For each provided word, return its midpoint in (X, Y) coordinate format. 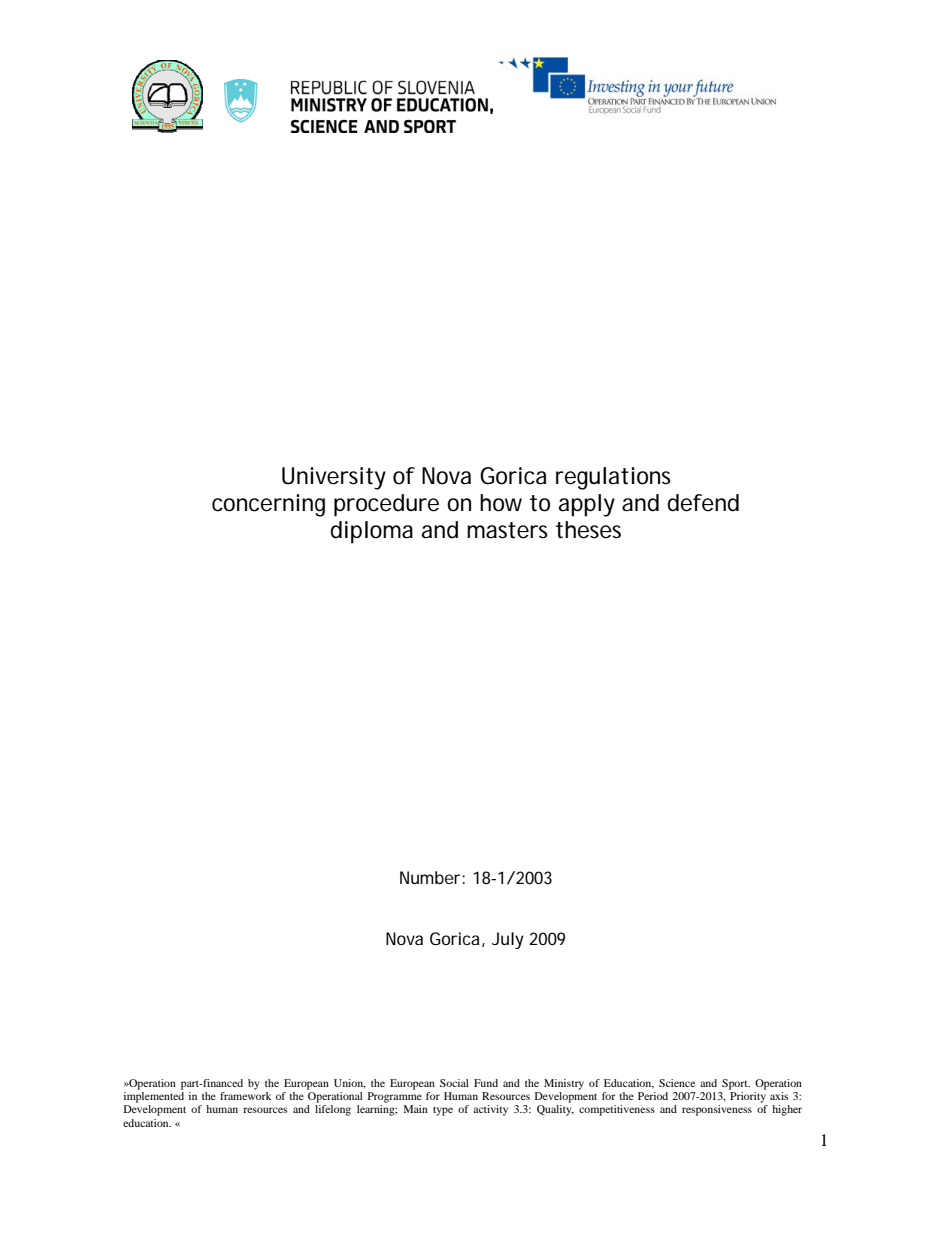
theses (588, 530)
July (508, 940)
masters (507, 530)
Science (677, 1083)
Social (454, 1083)
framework (245, 1096)
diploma (372, 532)
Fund (486, 1083)
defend (703, 503)
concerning (268, 505)
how (501, 503)
